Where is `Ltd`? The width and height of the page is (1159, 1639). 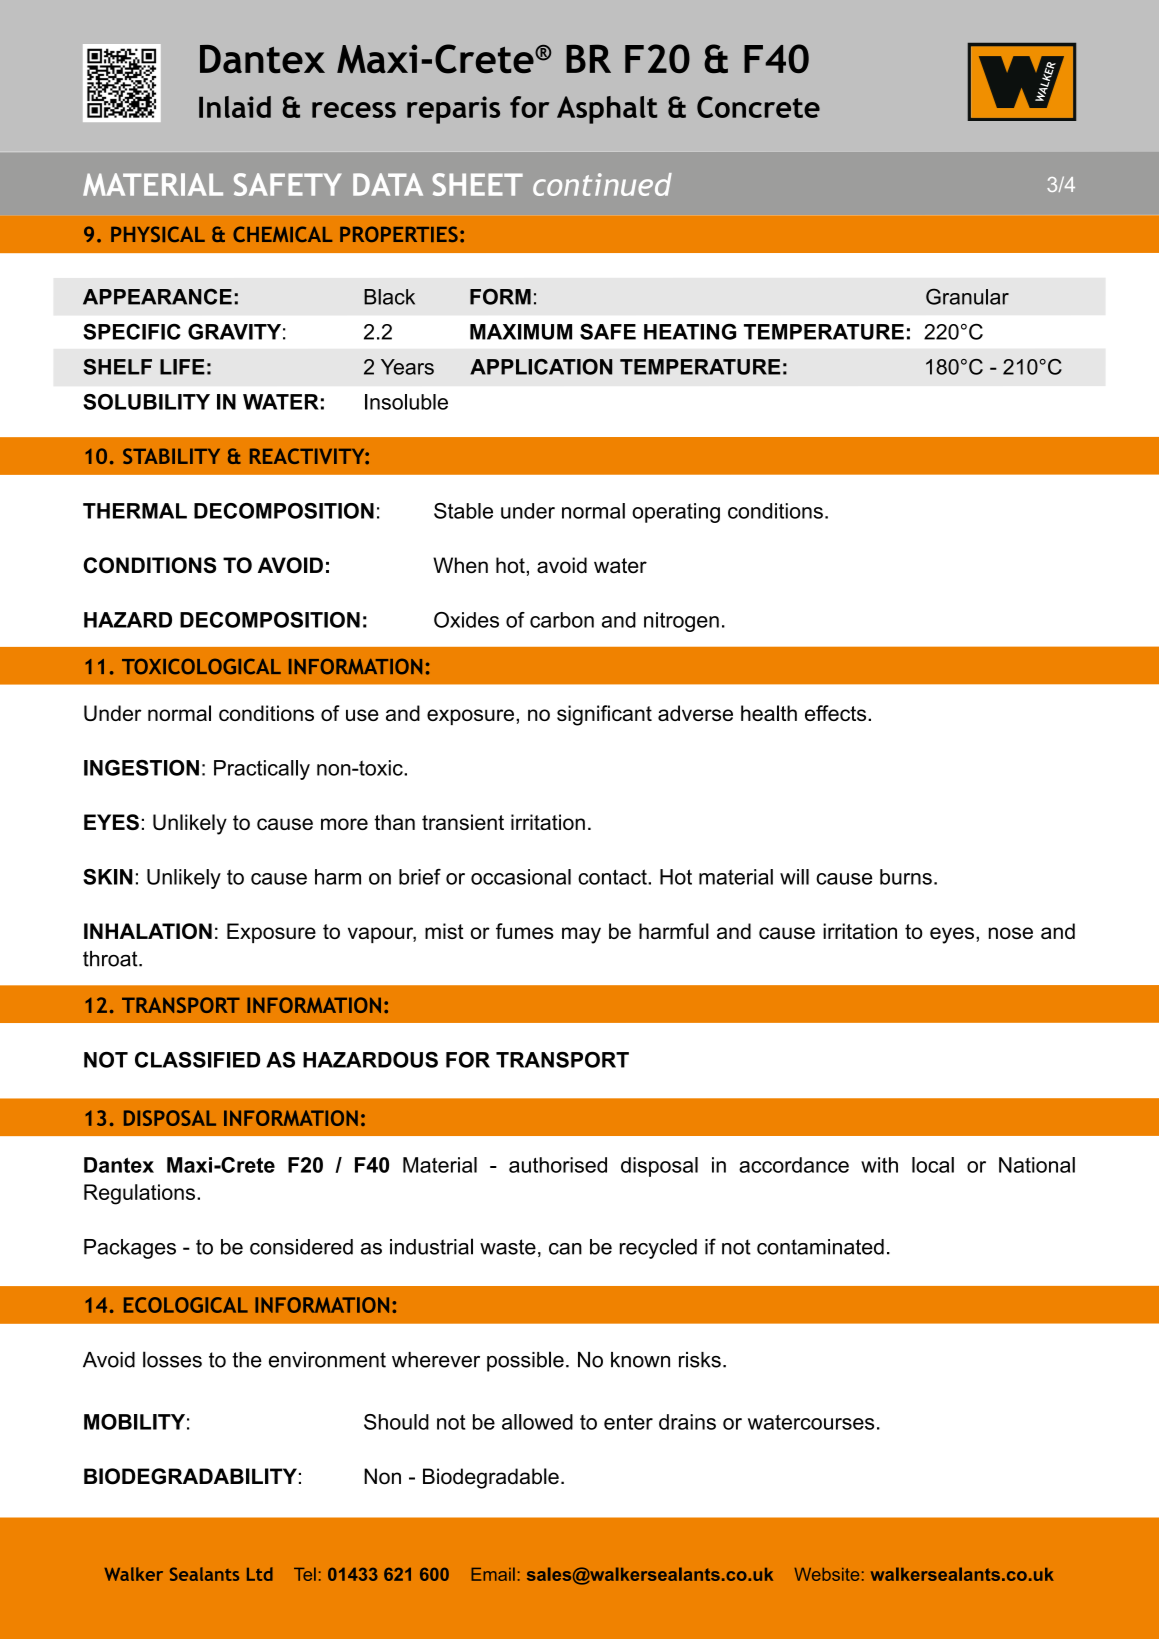 Ltd is located at coordinates (260, 1574).
